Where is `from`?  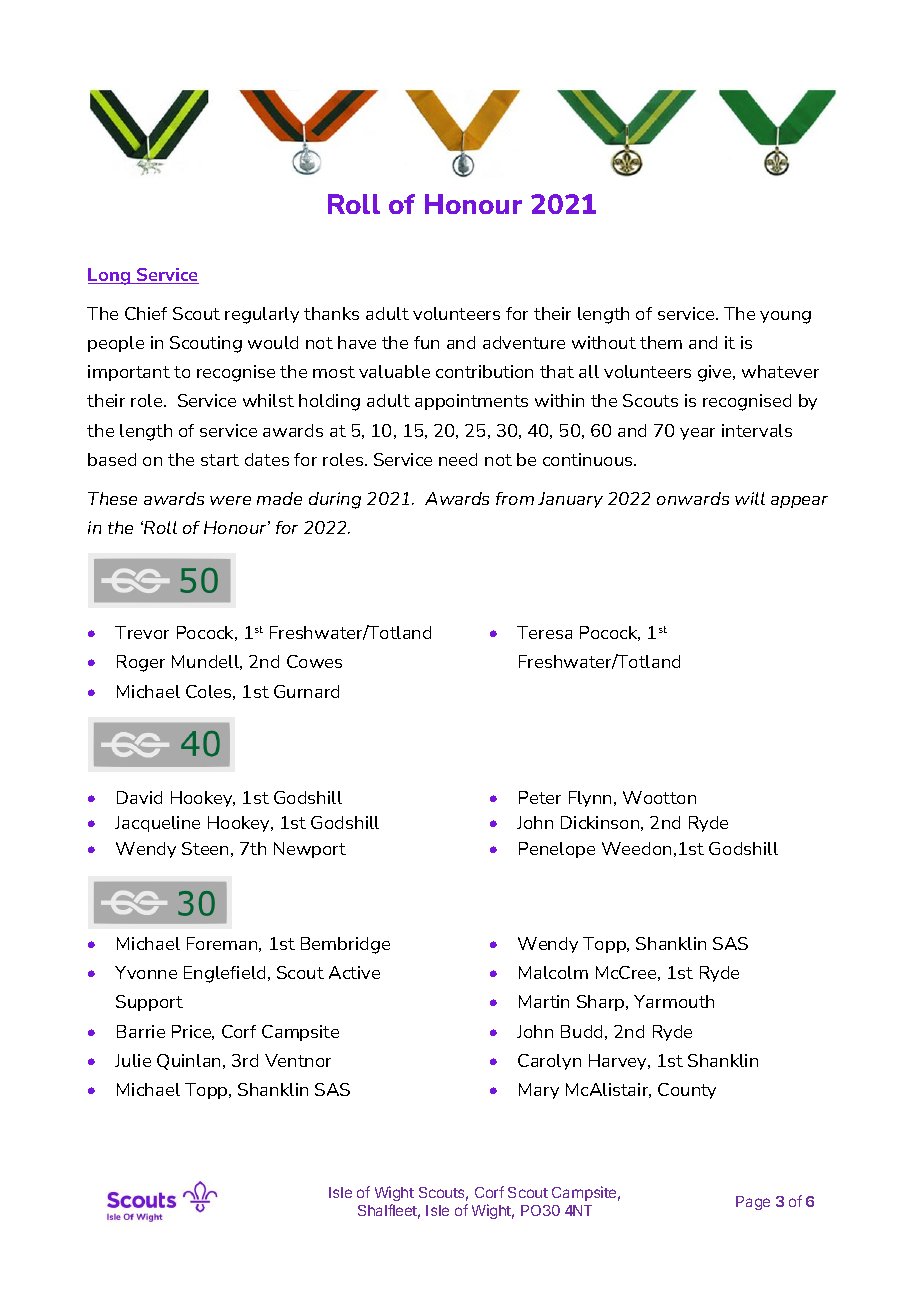 from is located at coordinates (515, 498).
